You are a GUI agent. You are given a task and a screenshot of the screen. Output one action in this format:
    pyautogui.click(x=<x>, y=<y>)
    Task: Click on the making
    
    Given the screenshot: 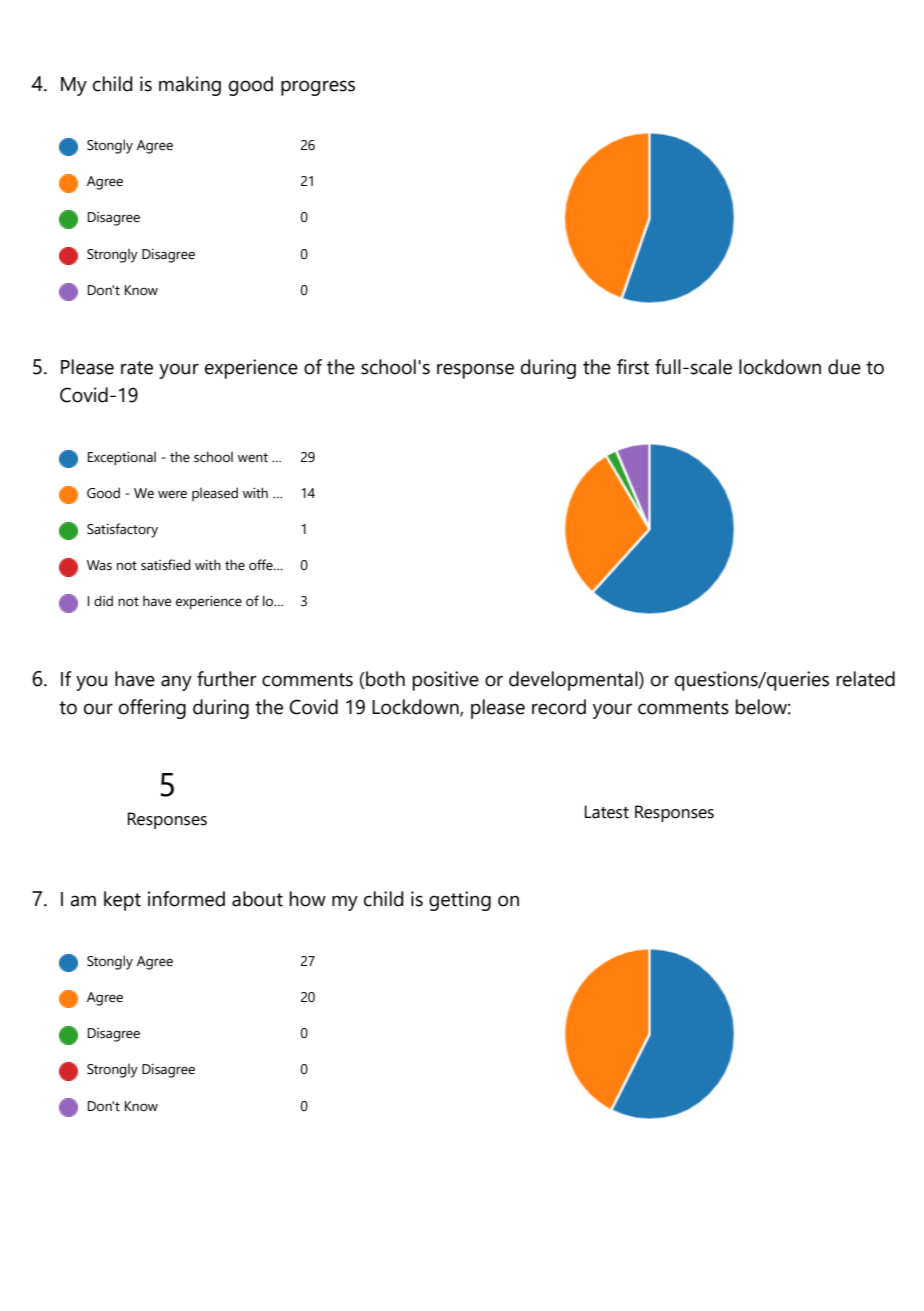 What is the action you would take?
    pyautogui.click(x=190, y=86)
